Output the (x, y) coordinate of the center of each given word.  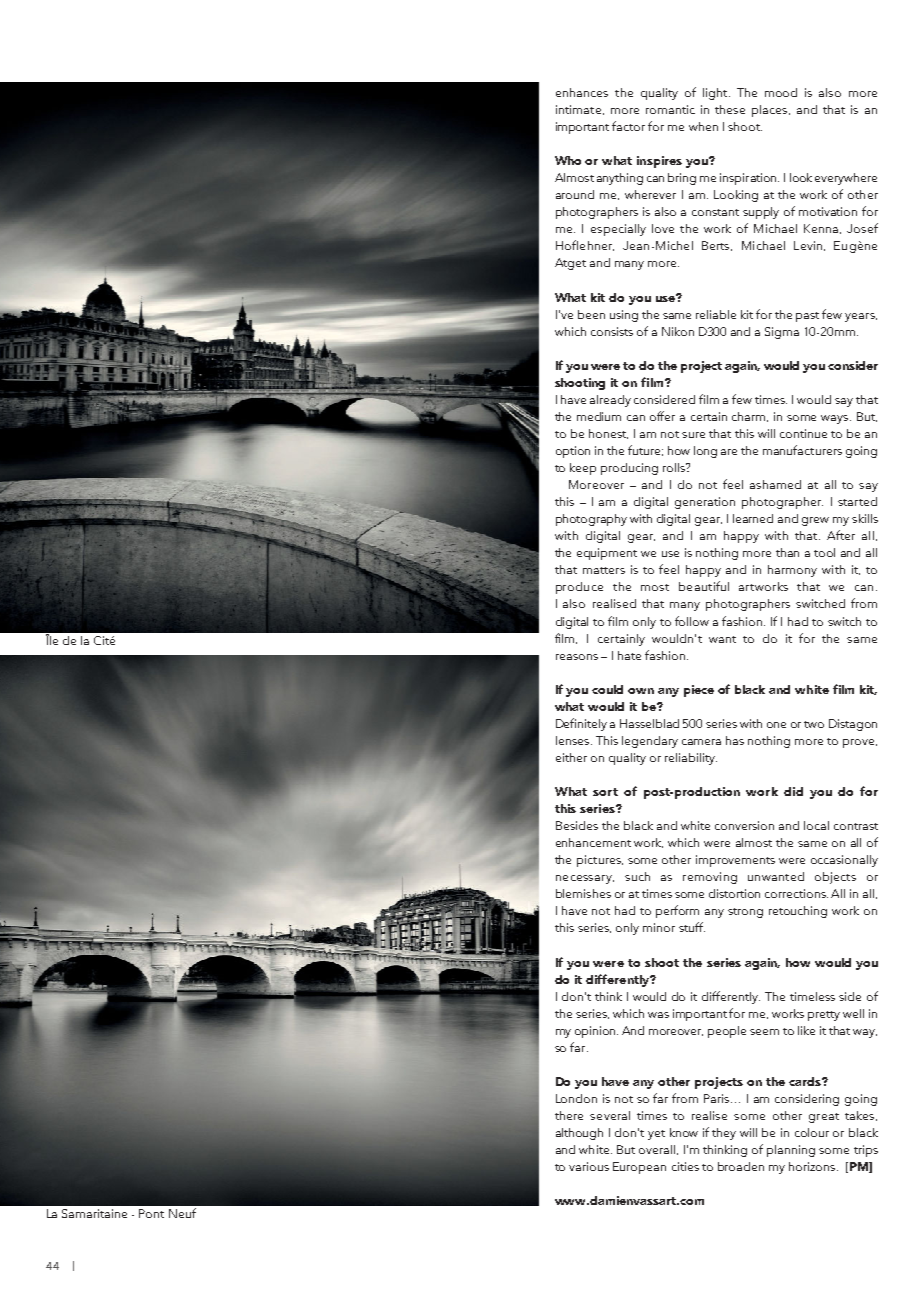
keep (583, 469)
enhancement (593, 842)
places (771, 111)
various (589, 1166)
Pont (151, 1213)
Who (568, 160)
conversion (744, 825)
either (571, 757)
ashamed (775, 484)
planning (791, 1151)
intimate (578, 109)
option (573, 452)
